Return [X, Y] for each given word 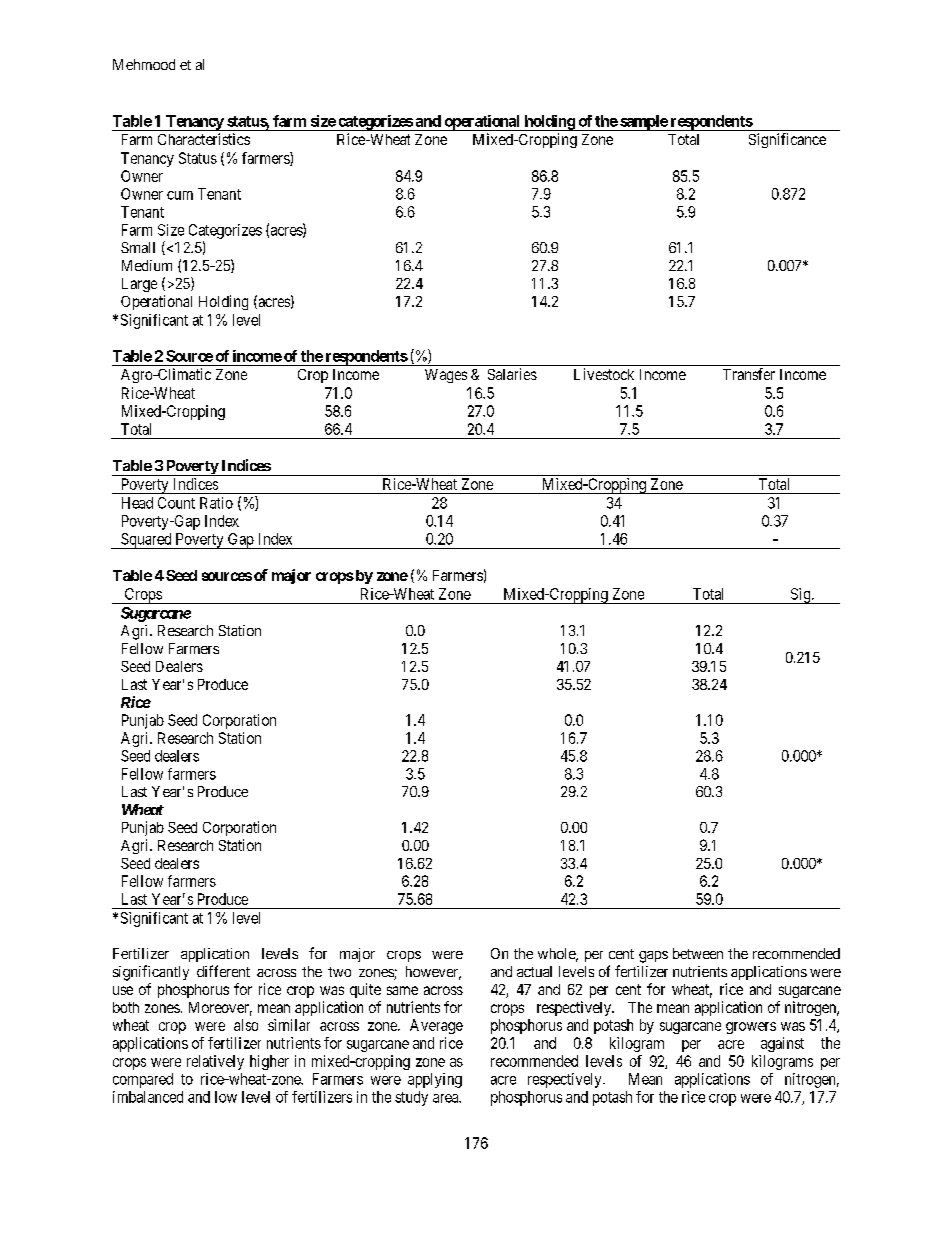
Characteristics [204, 139]
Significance [787, 140]
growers [751, 1028]
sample [643, 123]
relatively [215, 1062]
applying [435, 1080]
